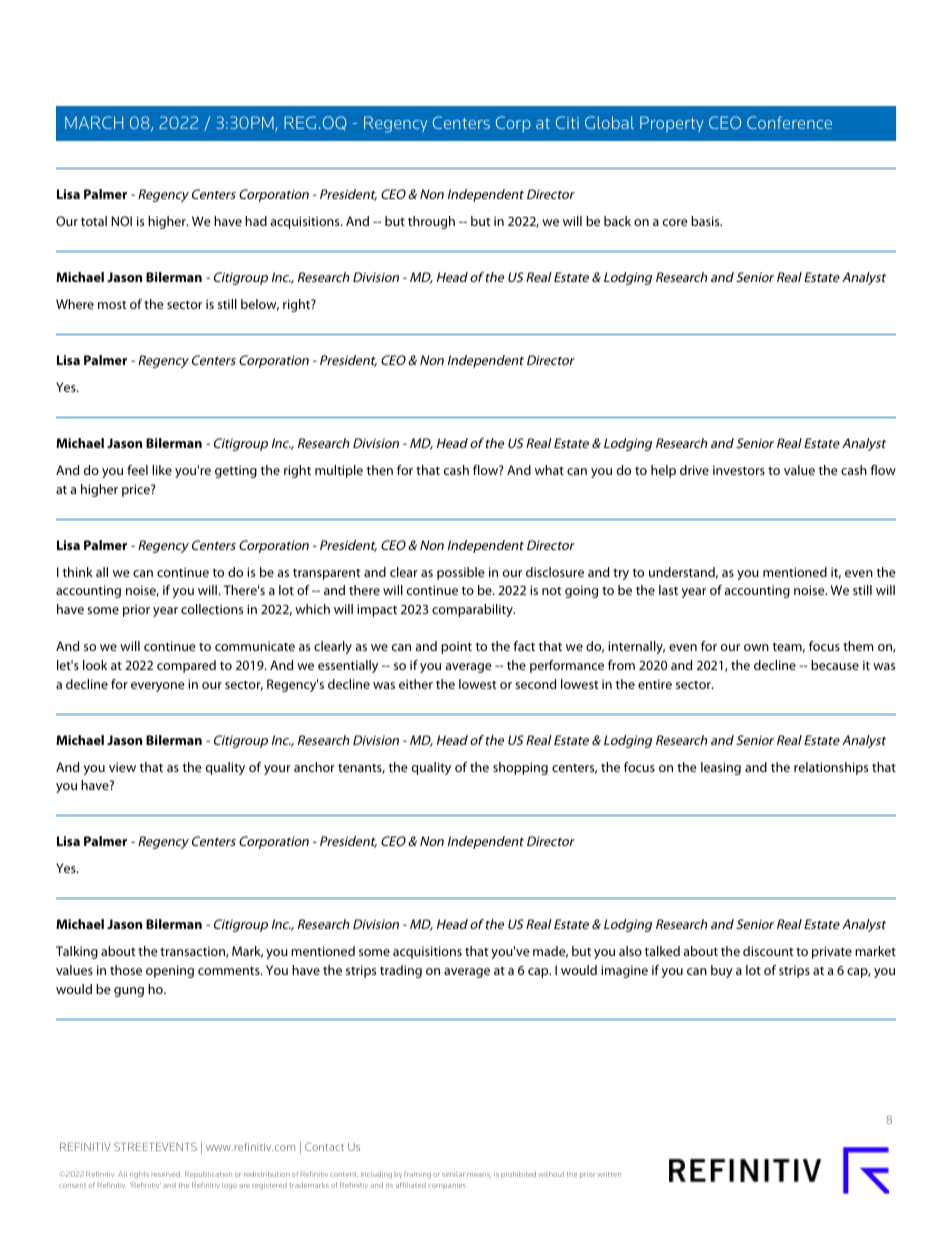 The width and height of the screenshot is (952, 1233). I want to click on written, so click(609, 1174).
